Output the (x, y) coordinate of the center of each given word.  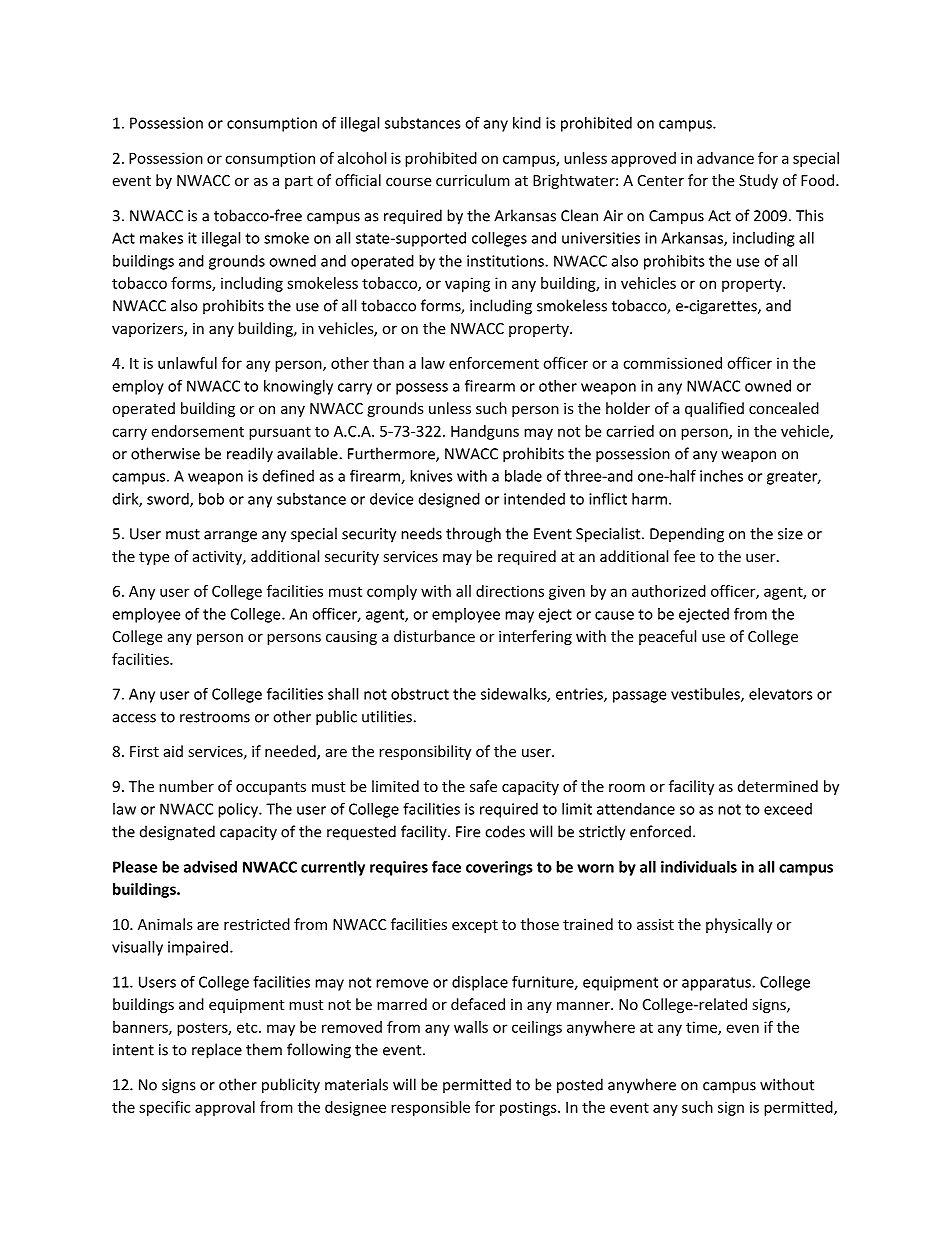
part (299, 182)
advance (725, 158)
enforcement (494, 363)
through (473, 535)
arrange (230, 537)
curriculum (473, 180)
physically (739, 925)
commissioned (672, 363)
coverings (499, 868)
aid (173, 751)
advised (210, 867)
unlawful (187, 363)
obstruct (420, 694)
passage (639, 697)
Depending (687, 535)
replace (217, 1051)
